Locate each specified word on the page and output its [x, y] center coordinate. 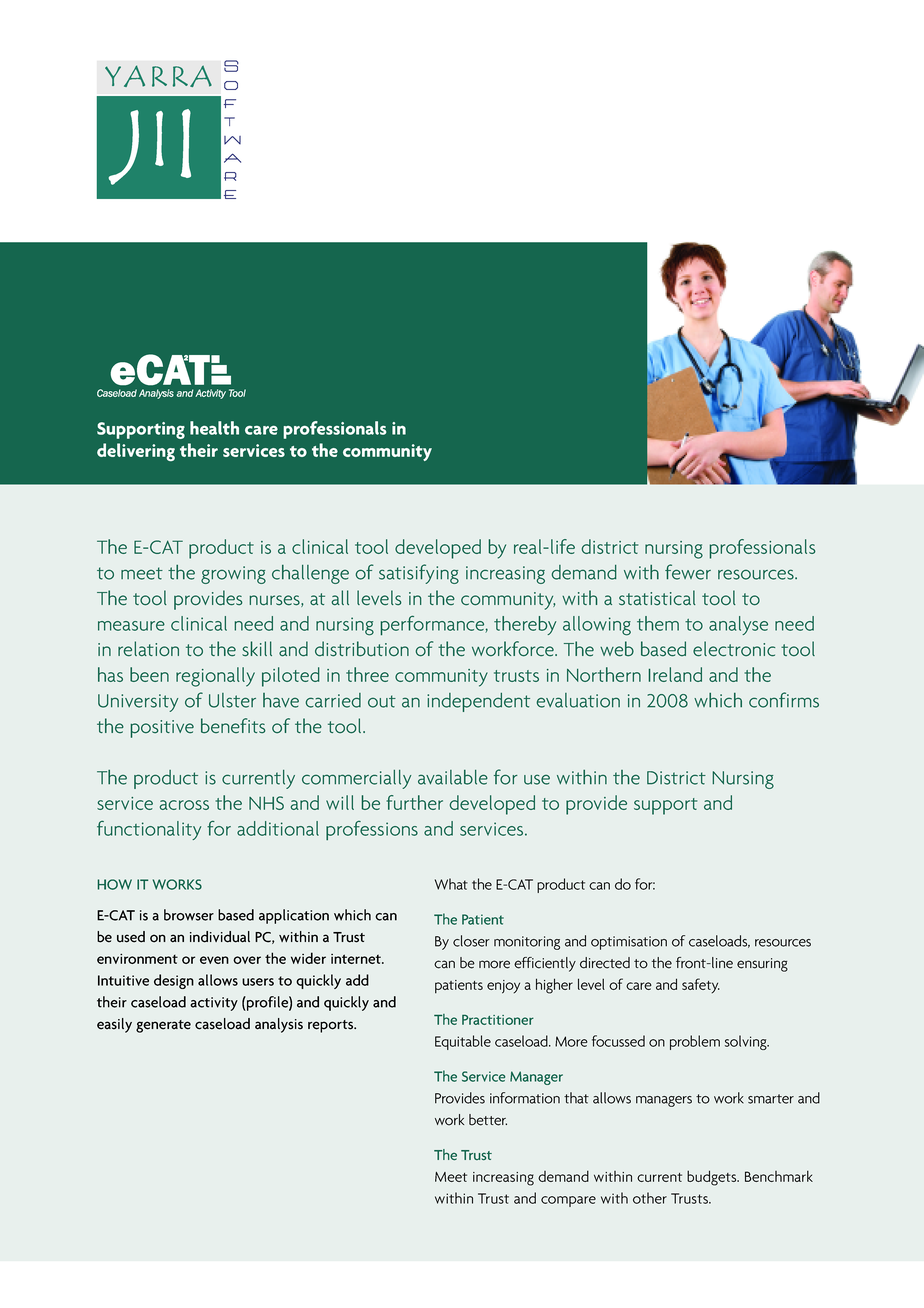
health [214, 428]
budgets [713, 1178]
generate [163, 1026]
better [488, 1120]
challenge [310, 574]
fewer [688, 572]
